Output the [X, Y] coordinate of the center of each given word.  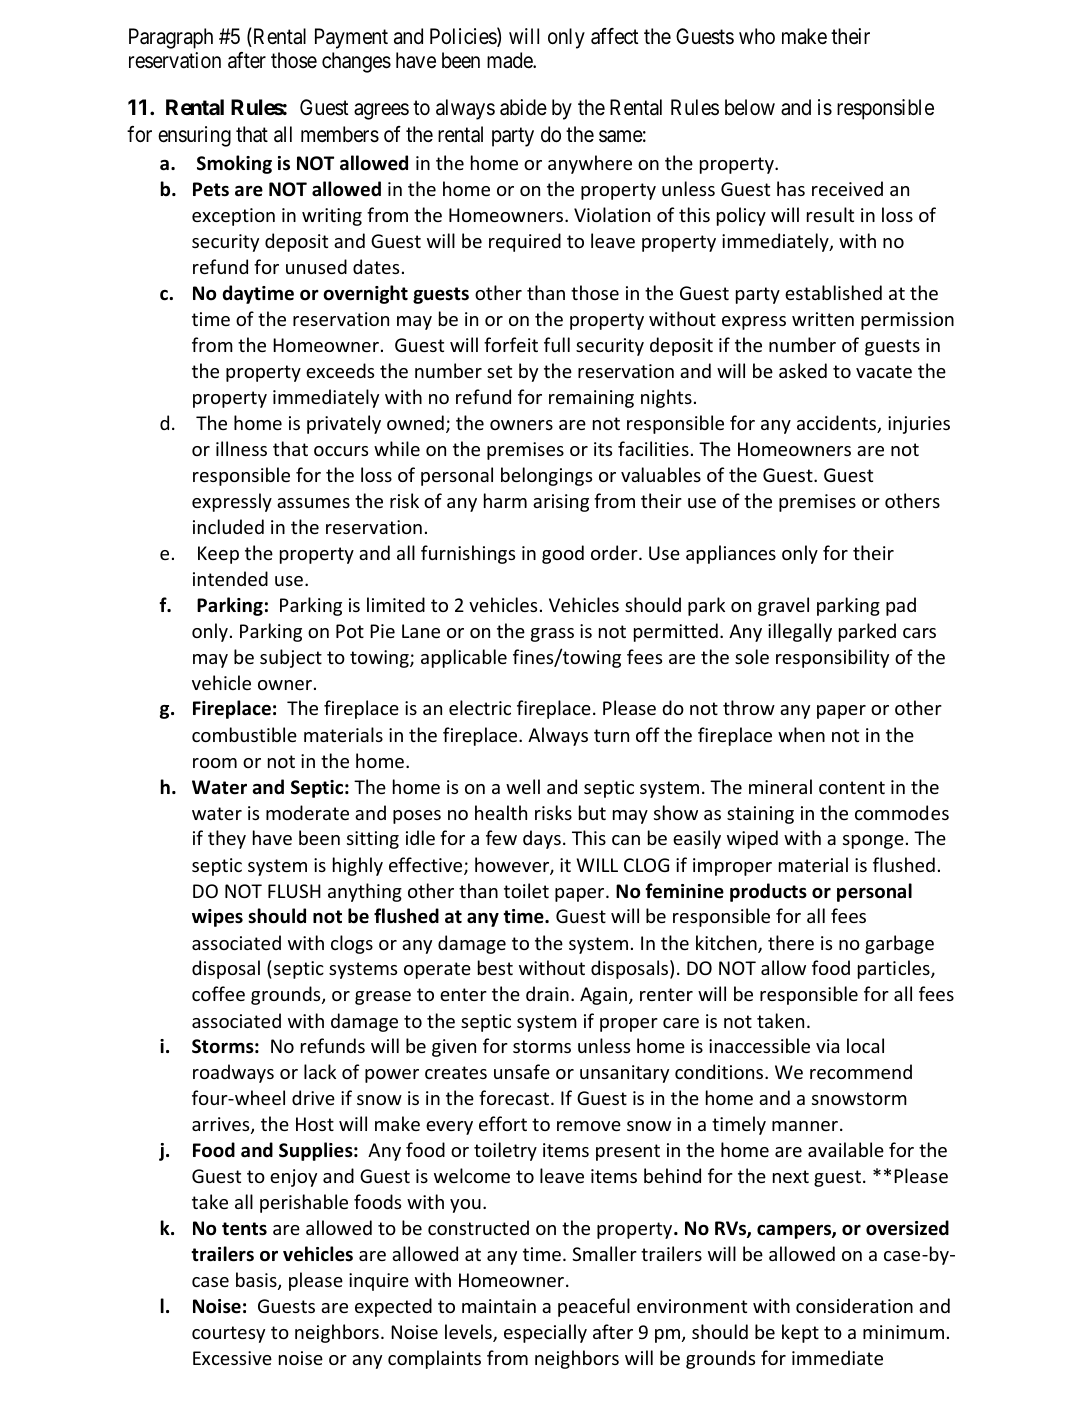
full [557, 344]
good [563, 554]
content [852, 787]
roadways [233, 1073]
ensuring [194, 136]
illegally [800, 632]
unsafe [522, 1071]
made [510, 60]
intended [230, 578]
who [757, 36]
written [823, 319]
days [542, 839]
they [227, 839]
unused [316, 266]
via [827, 1046]
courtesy [228, 1334]
